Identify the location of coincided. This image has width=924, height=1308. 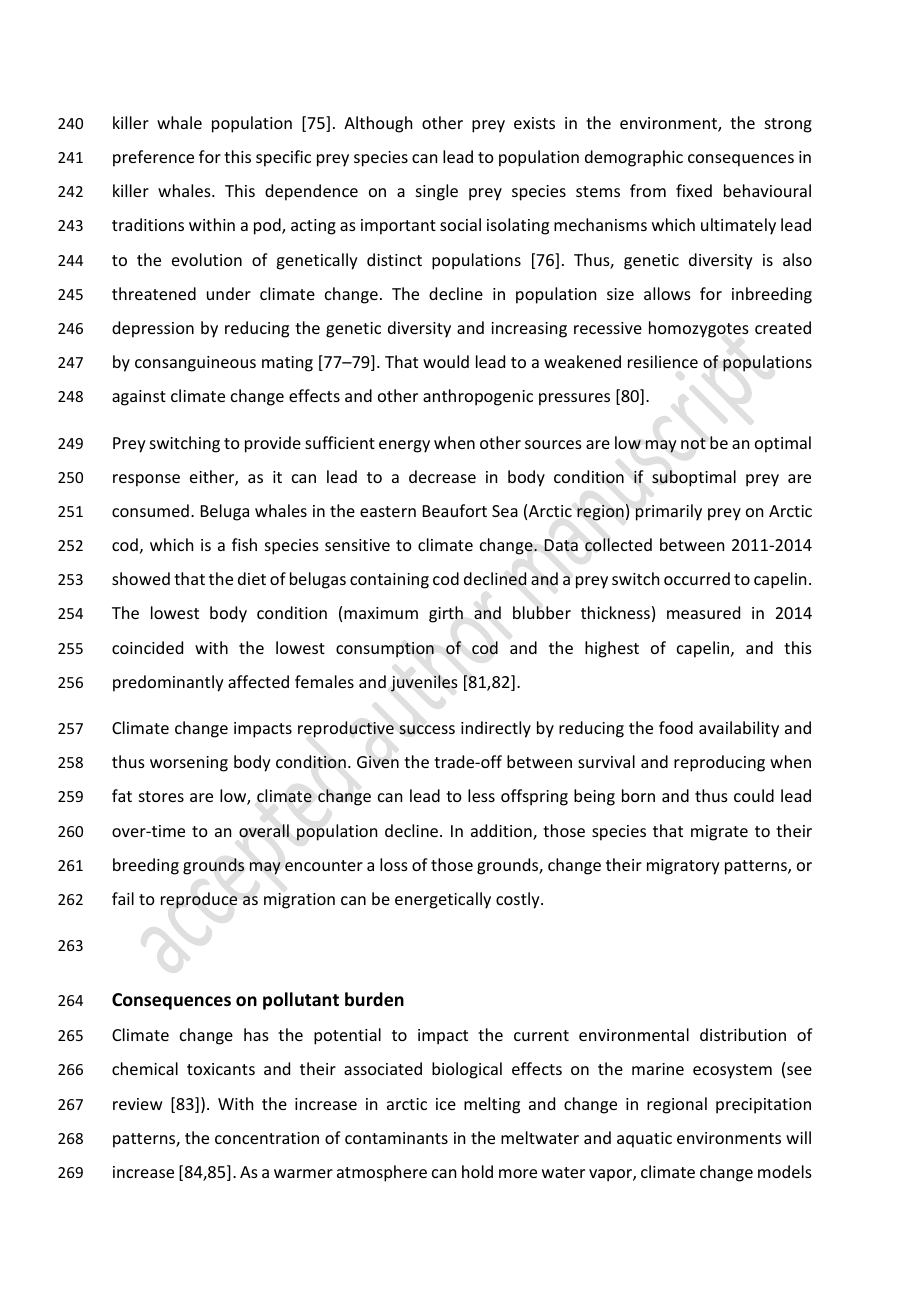
(147, 647).
